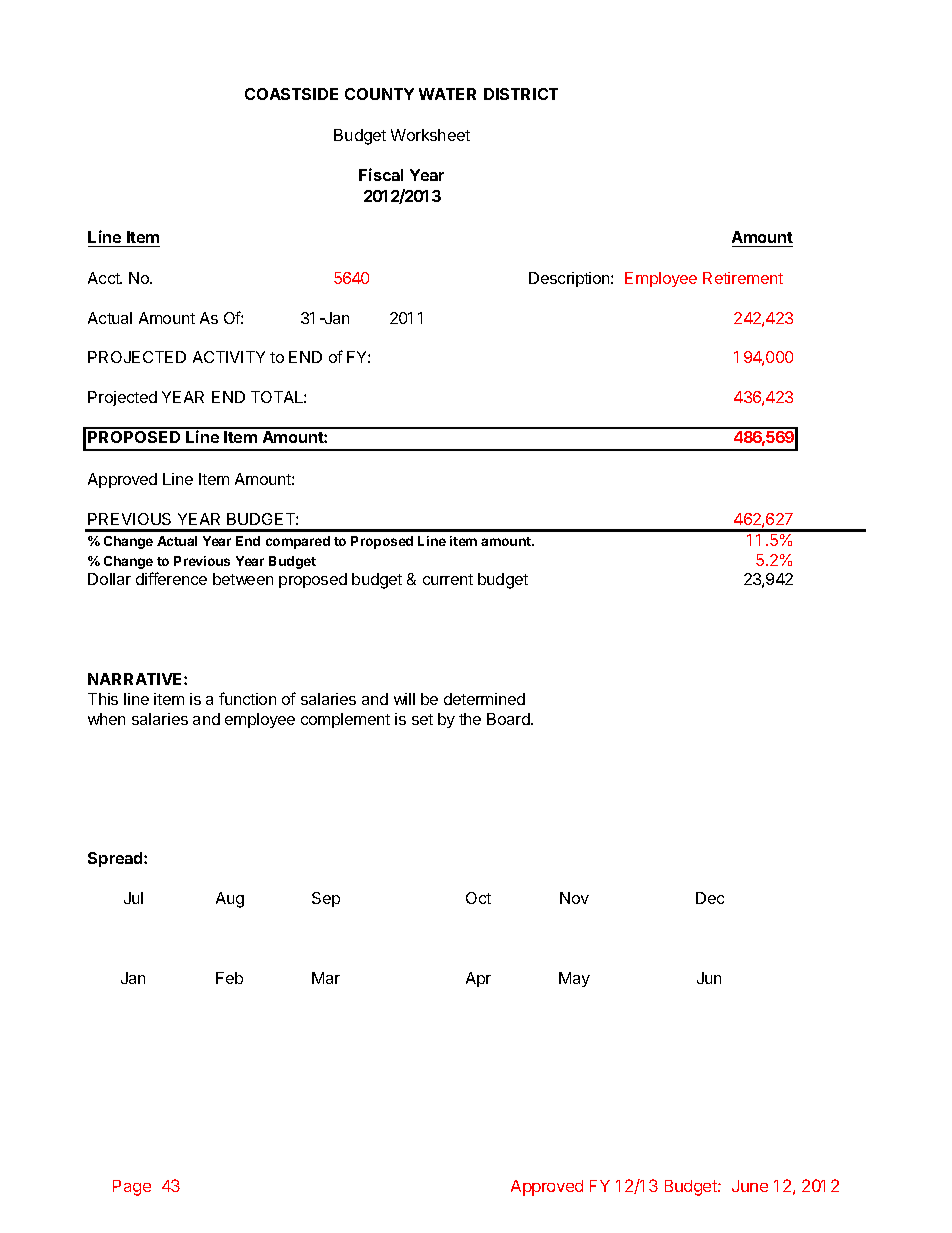 The height and width of the screenshot is (1233, 952). I want to click on Jul, so click(133, 898).
